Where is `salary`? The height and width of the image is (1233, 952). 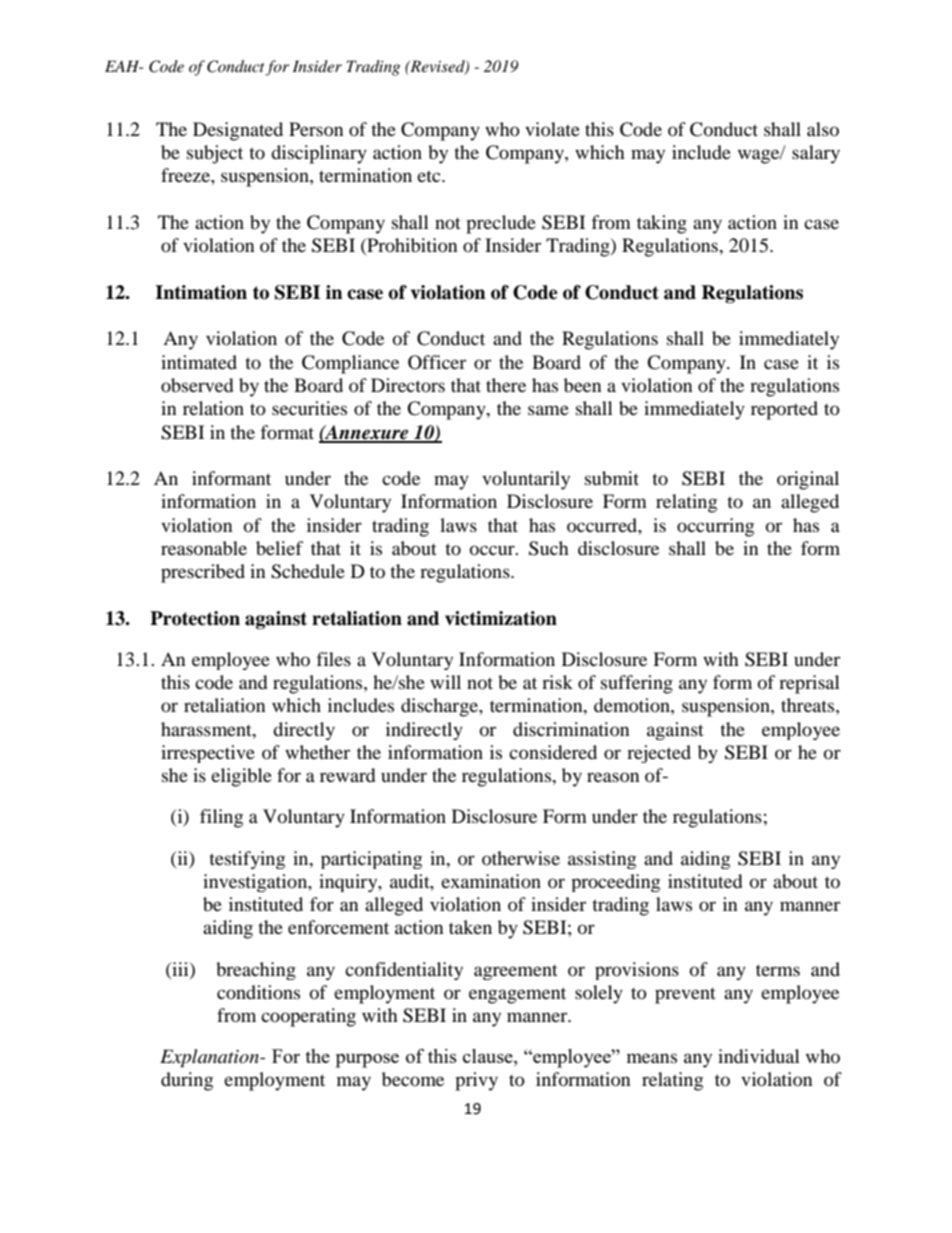 salary is located at coordinates (816, 154).
